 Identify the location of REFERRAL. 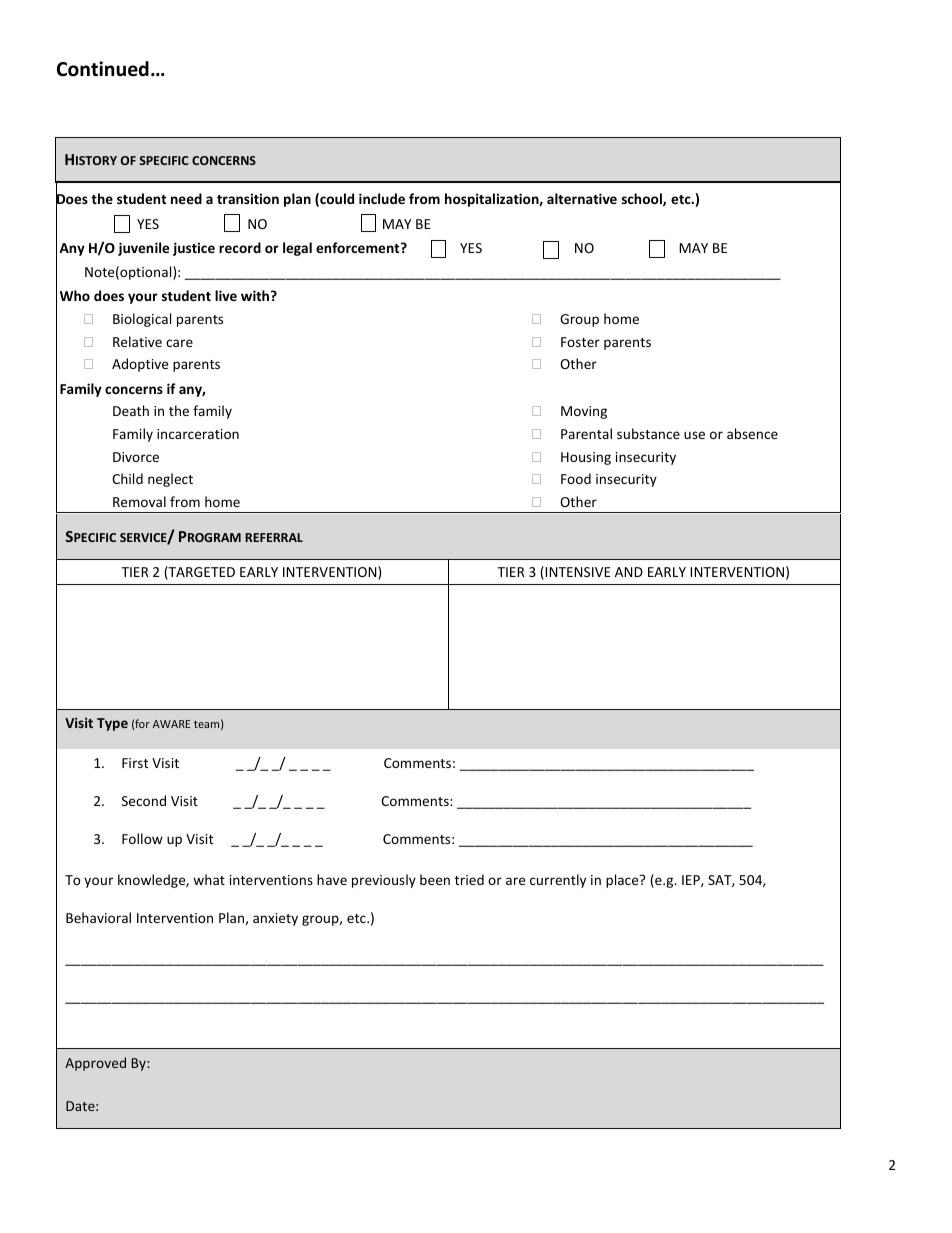
(274, 537).
